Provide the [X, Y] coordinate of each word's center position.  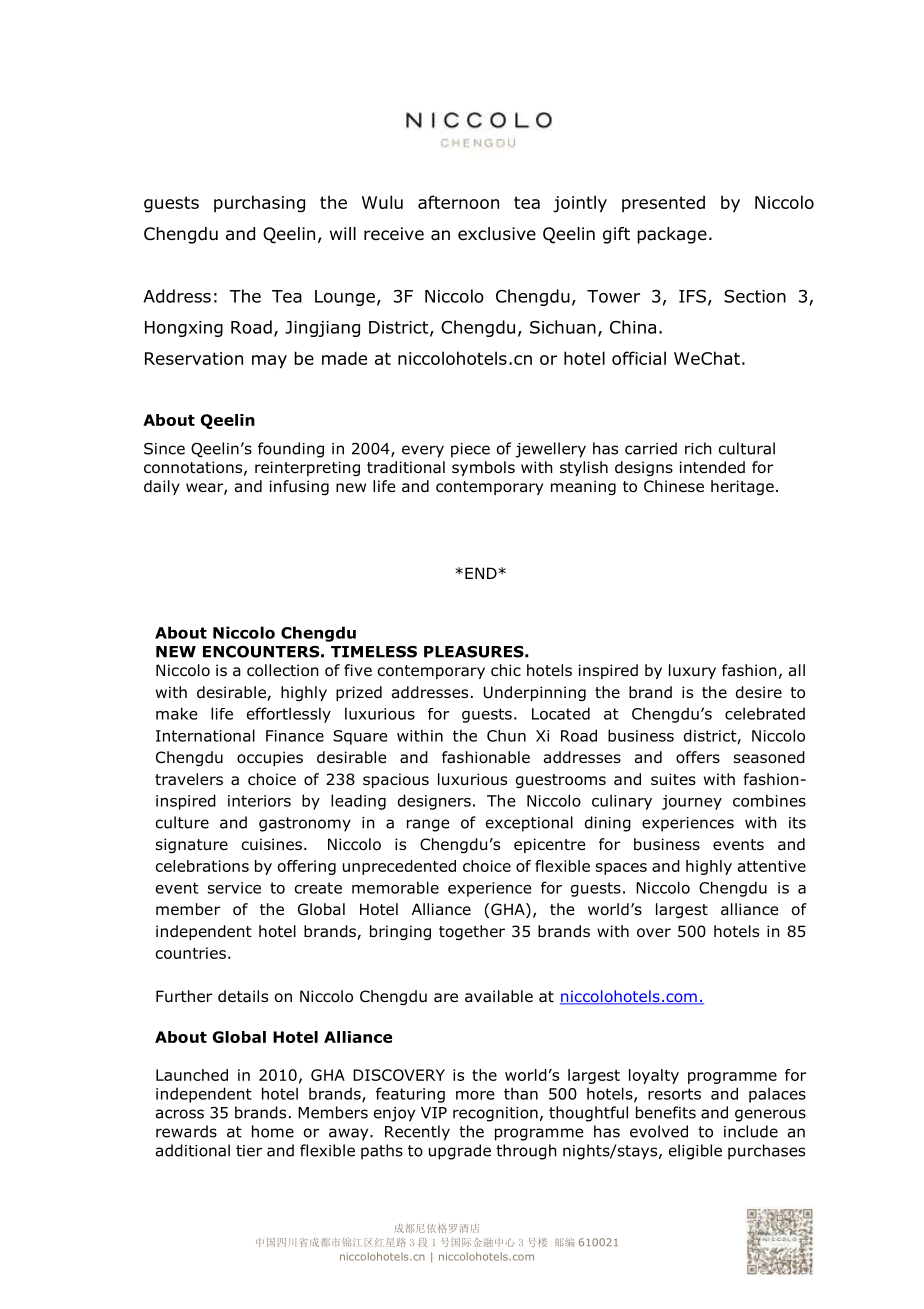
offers [698, 757]
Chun [506, 735]
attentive [772, 866]
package [672, 235]
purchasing [259, 204]
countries [191, 953]
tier [249, 1151]
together [472, 932]
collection [283, 670]
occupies [270, 758]
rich [698, 448]
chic [506, 670]
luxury [692, 671]
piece [470, 450]
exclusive [497, 234]
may [269, 362]
